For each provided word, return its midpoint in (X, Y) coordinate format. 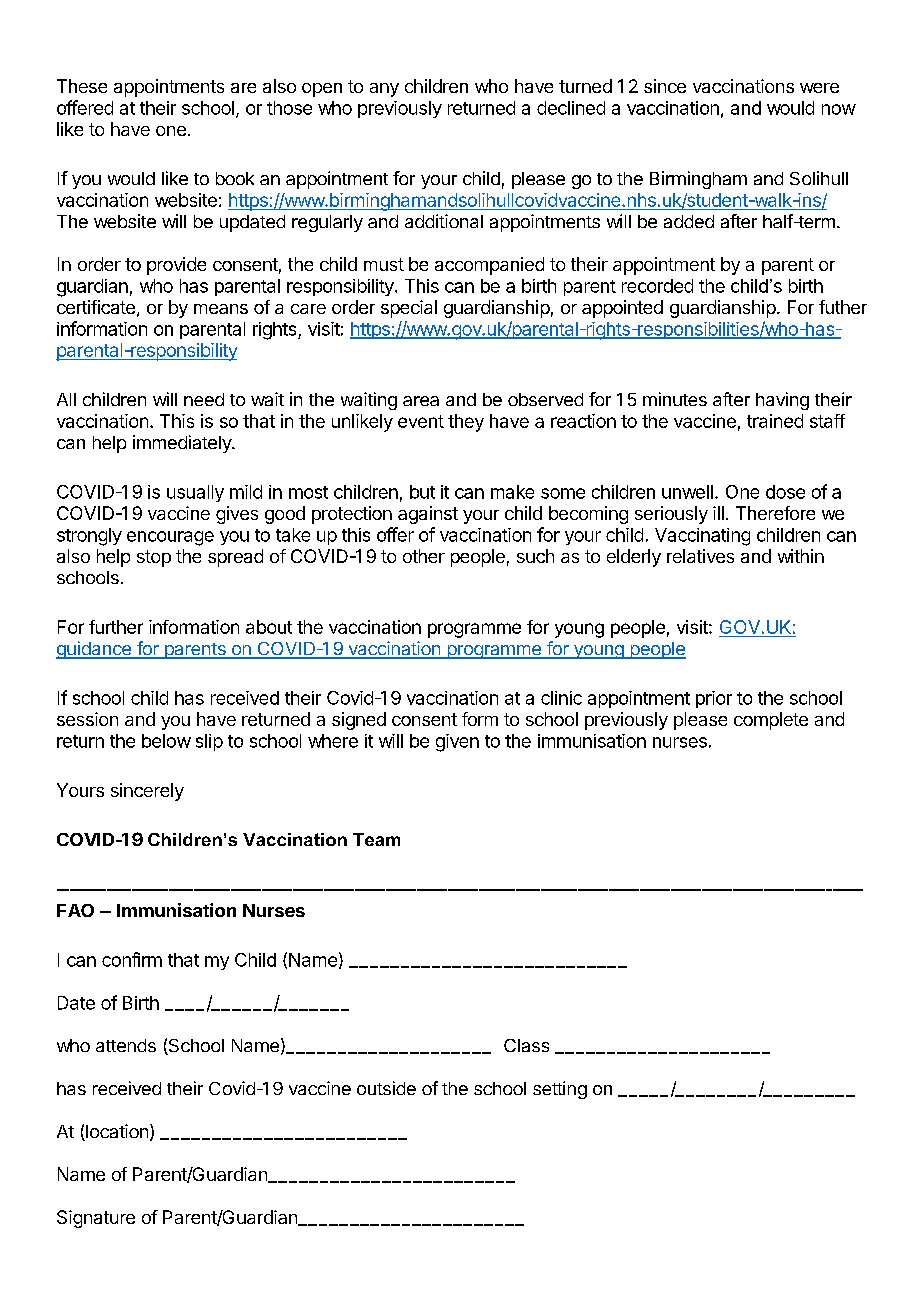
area (421, 401)
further (116, 627)
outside (386, 1088)
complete (771, 721)
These (82, 86)
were (819, 88)
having (782, 401)
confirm (132, 959)
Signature (96, 1219)
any (384, 90)
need (204, 399)
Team (376, 839)
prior (714, 699)
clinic (561, 698)
